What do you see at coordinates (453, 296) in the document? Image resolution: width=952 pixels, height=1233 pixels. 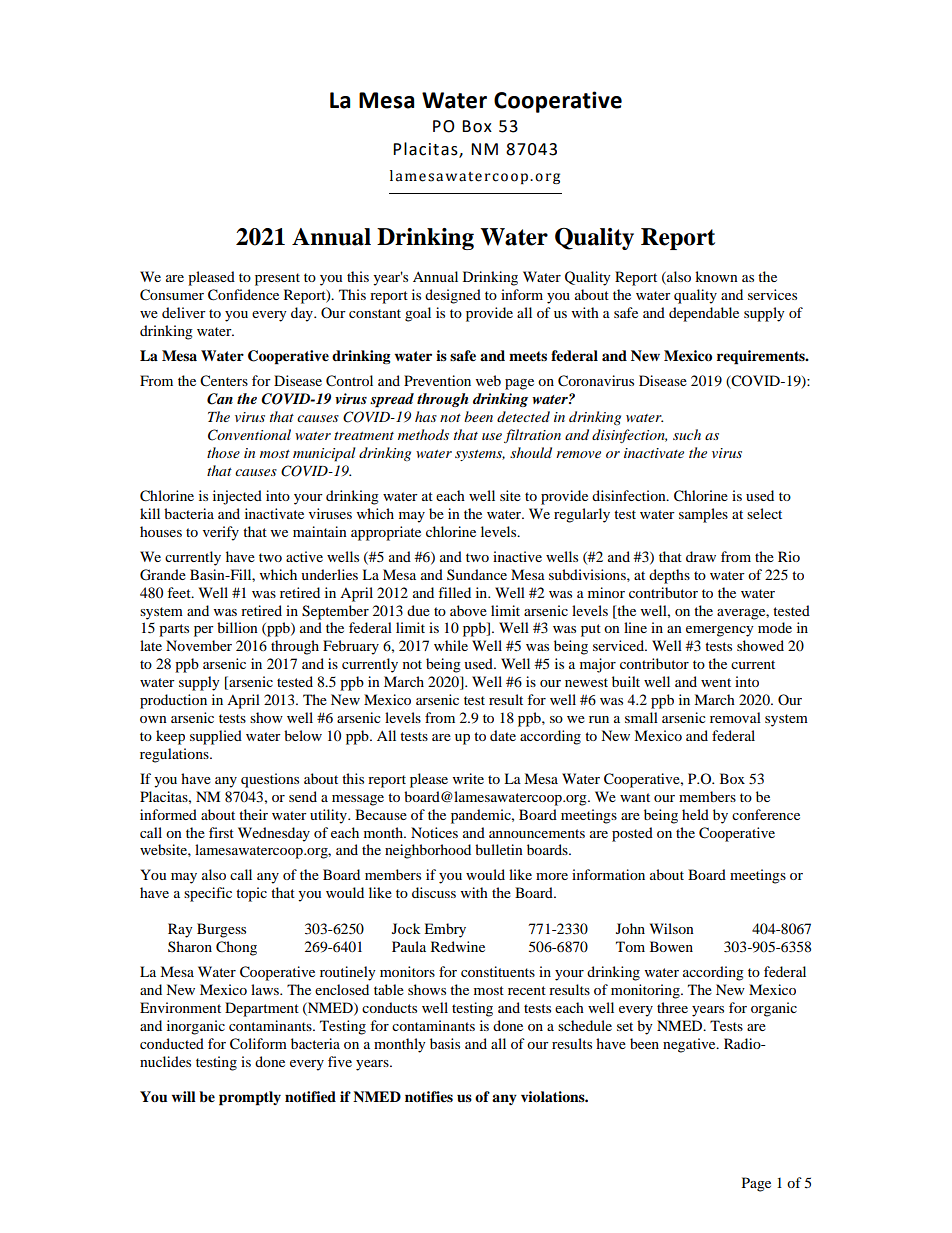 I see `designed` at bounding box center [453, 296].
